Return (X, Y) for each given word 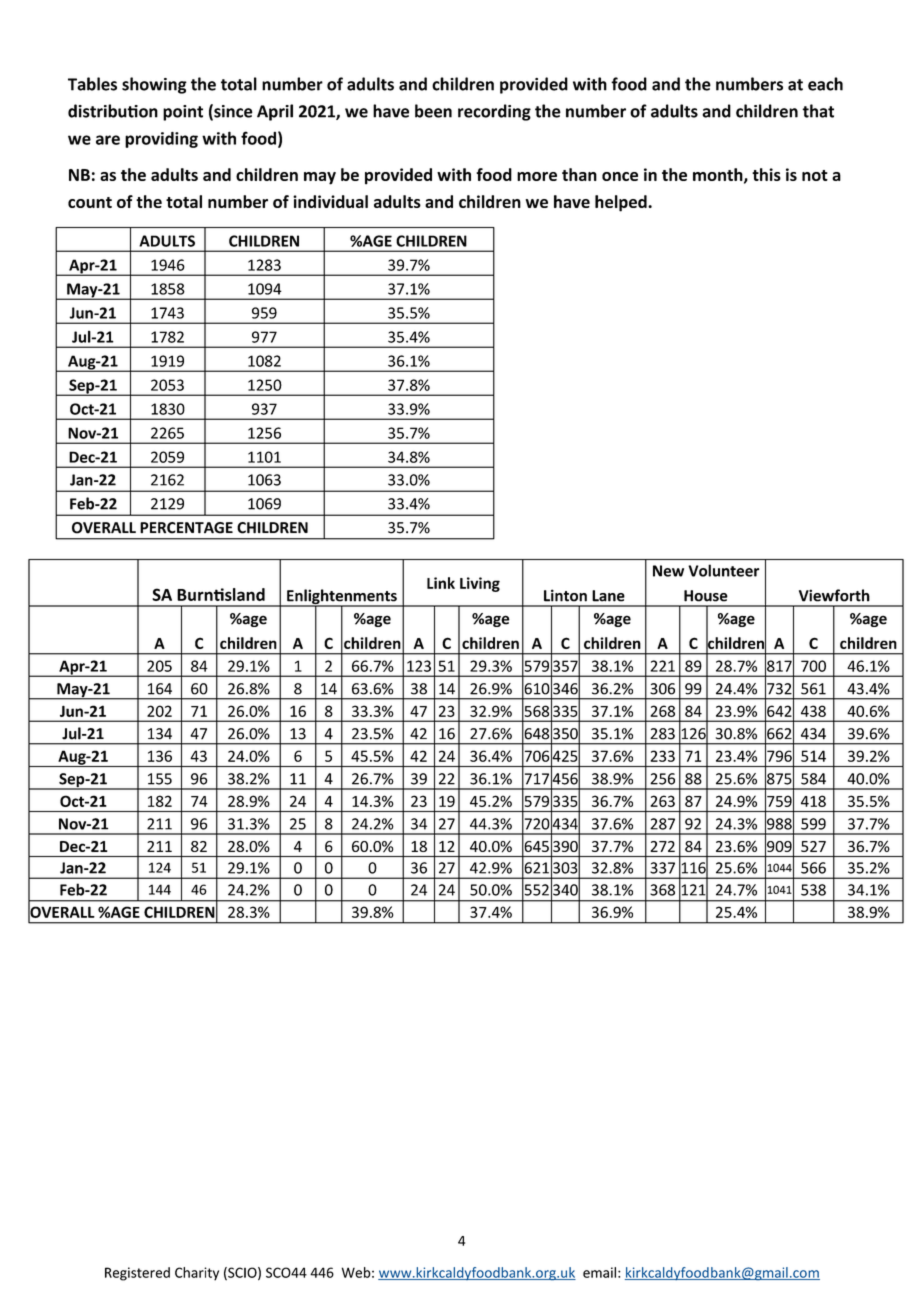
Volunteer (723, 570)
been (433, 111)
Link (441, 583)
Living (480, 584)
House (706, 596)
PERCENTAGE (186, 528)
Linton (565, 595)
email (599, 1272)
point (183, 113)
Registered (137, 1274)
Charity (197, 1274)
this (766, 174)
